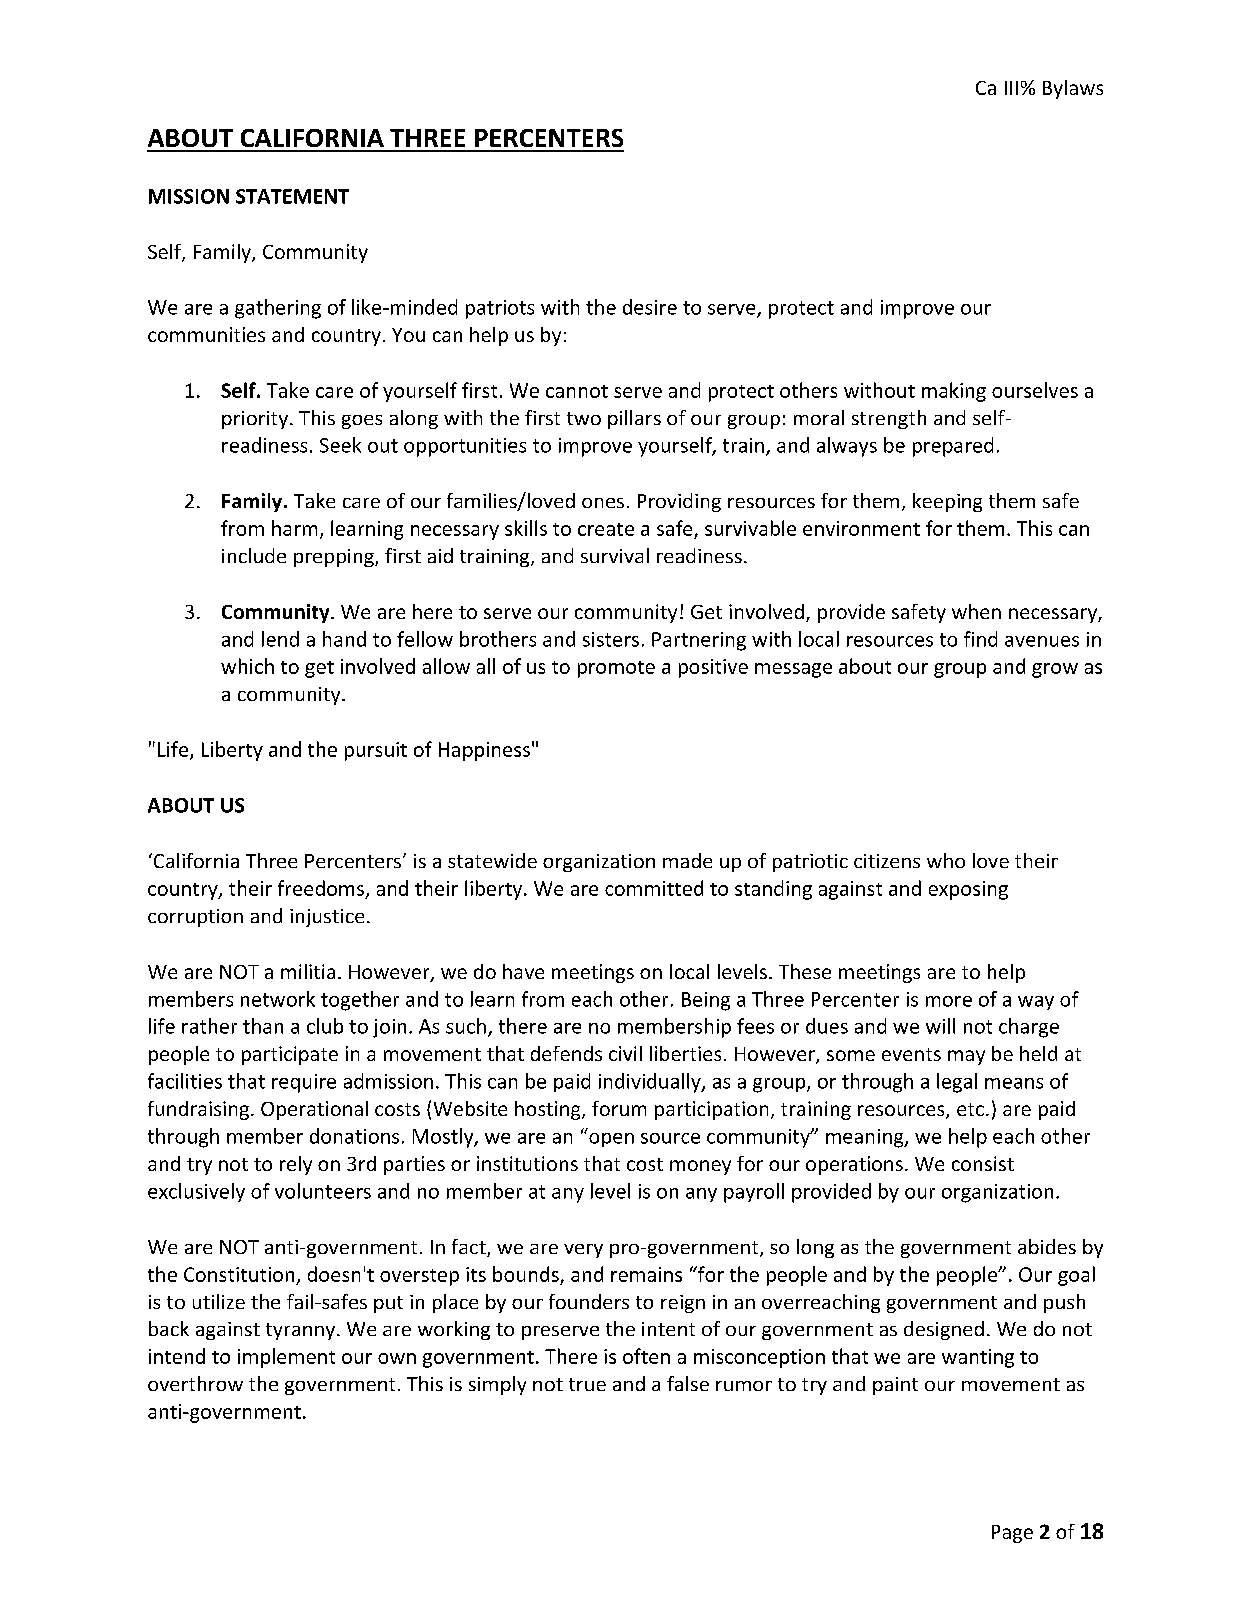 Image resolution: width=1251 pixels, height=1619 pixels. Describe the element at coordinates (953, 447) in the page. I see `prepared` at that location.
